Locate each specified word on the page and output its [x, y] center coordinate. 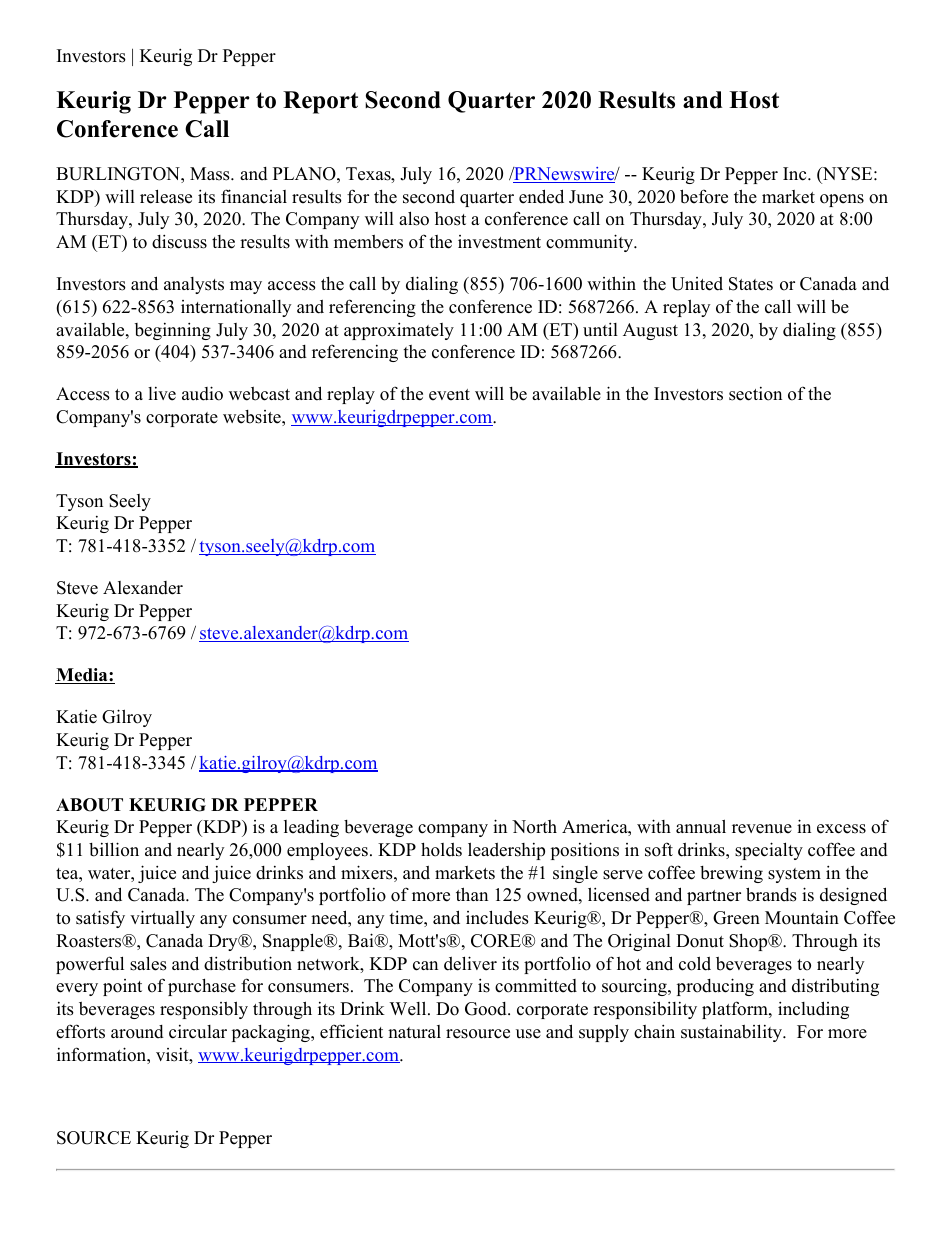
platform [736, 1010]
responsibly [204, 1010]
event [449, 395]
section [755, 394]
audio [202, 393]
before [704, 196]
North [534, 827]
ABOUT [89, 805]
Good [487, 1009]
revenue [762, 829]
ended [541, 196]
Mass [211, 174]
